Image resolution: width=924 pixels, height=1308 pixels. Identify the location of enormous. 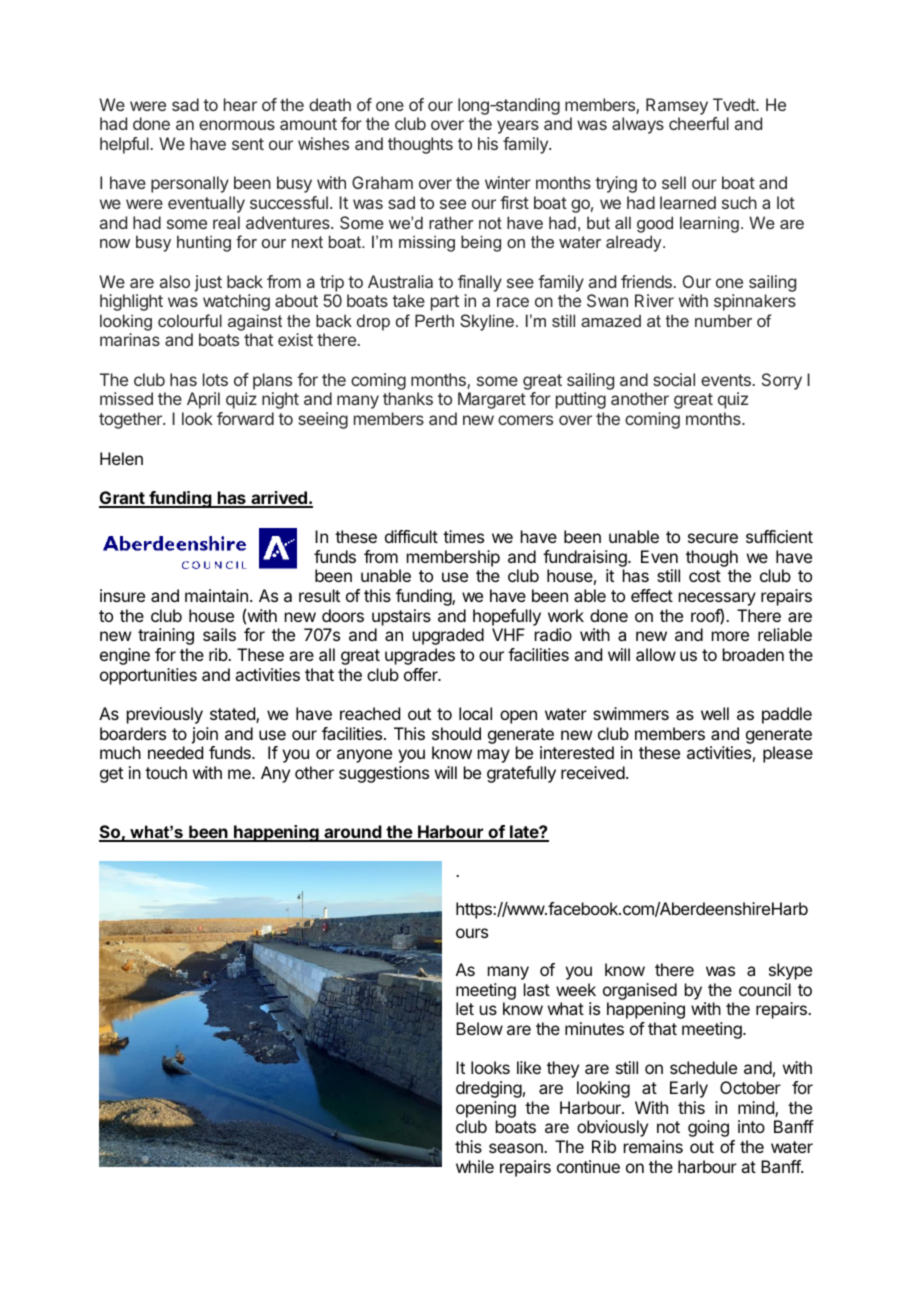
(237, 125).
